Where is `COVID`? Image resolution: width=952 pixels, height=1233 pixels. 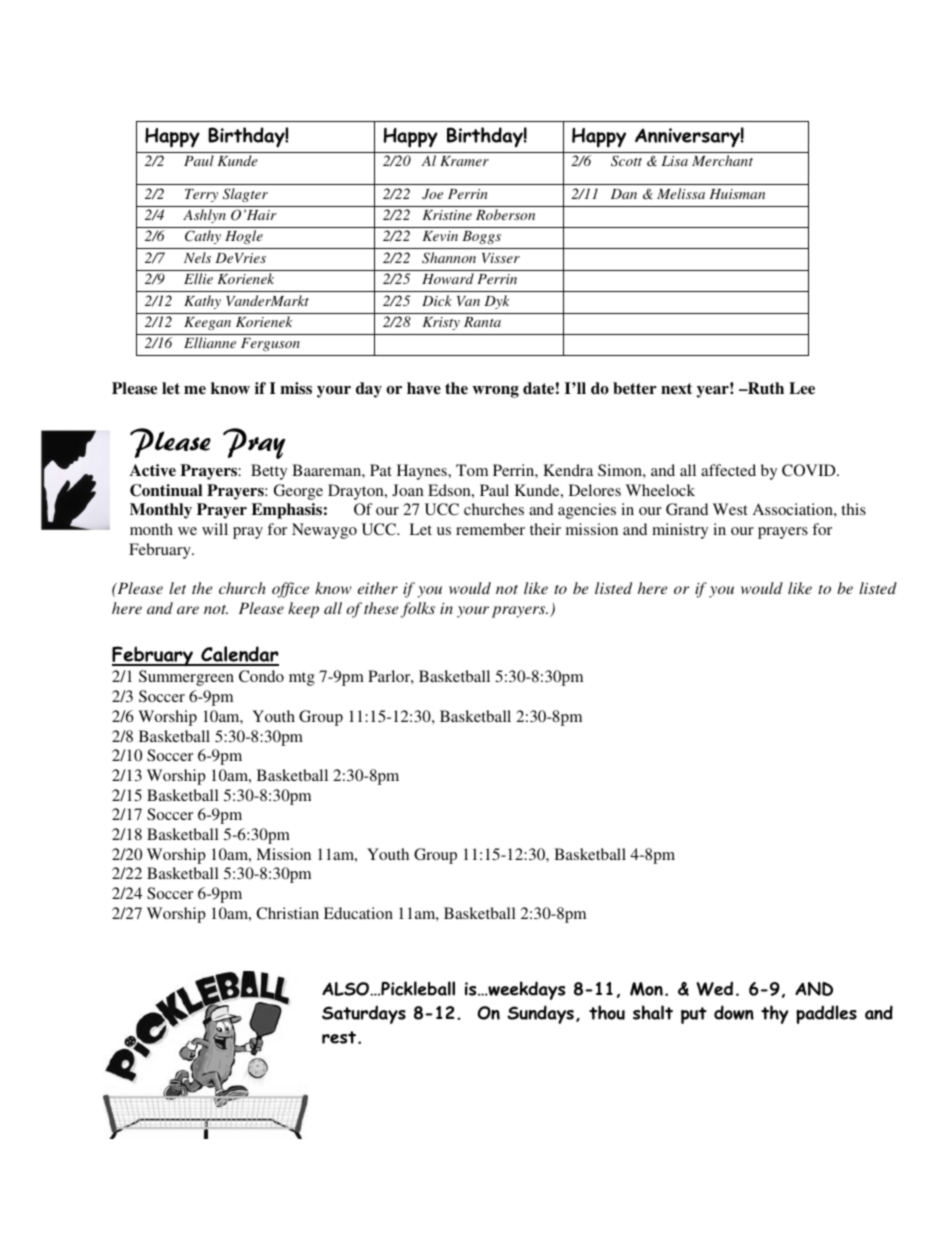
COVID is located at coordinates (810, 470).
